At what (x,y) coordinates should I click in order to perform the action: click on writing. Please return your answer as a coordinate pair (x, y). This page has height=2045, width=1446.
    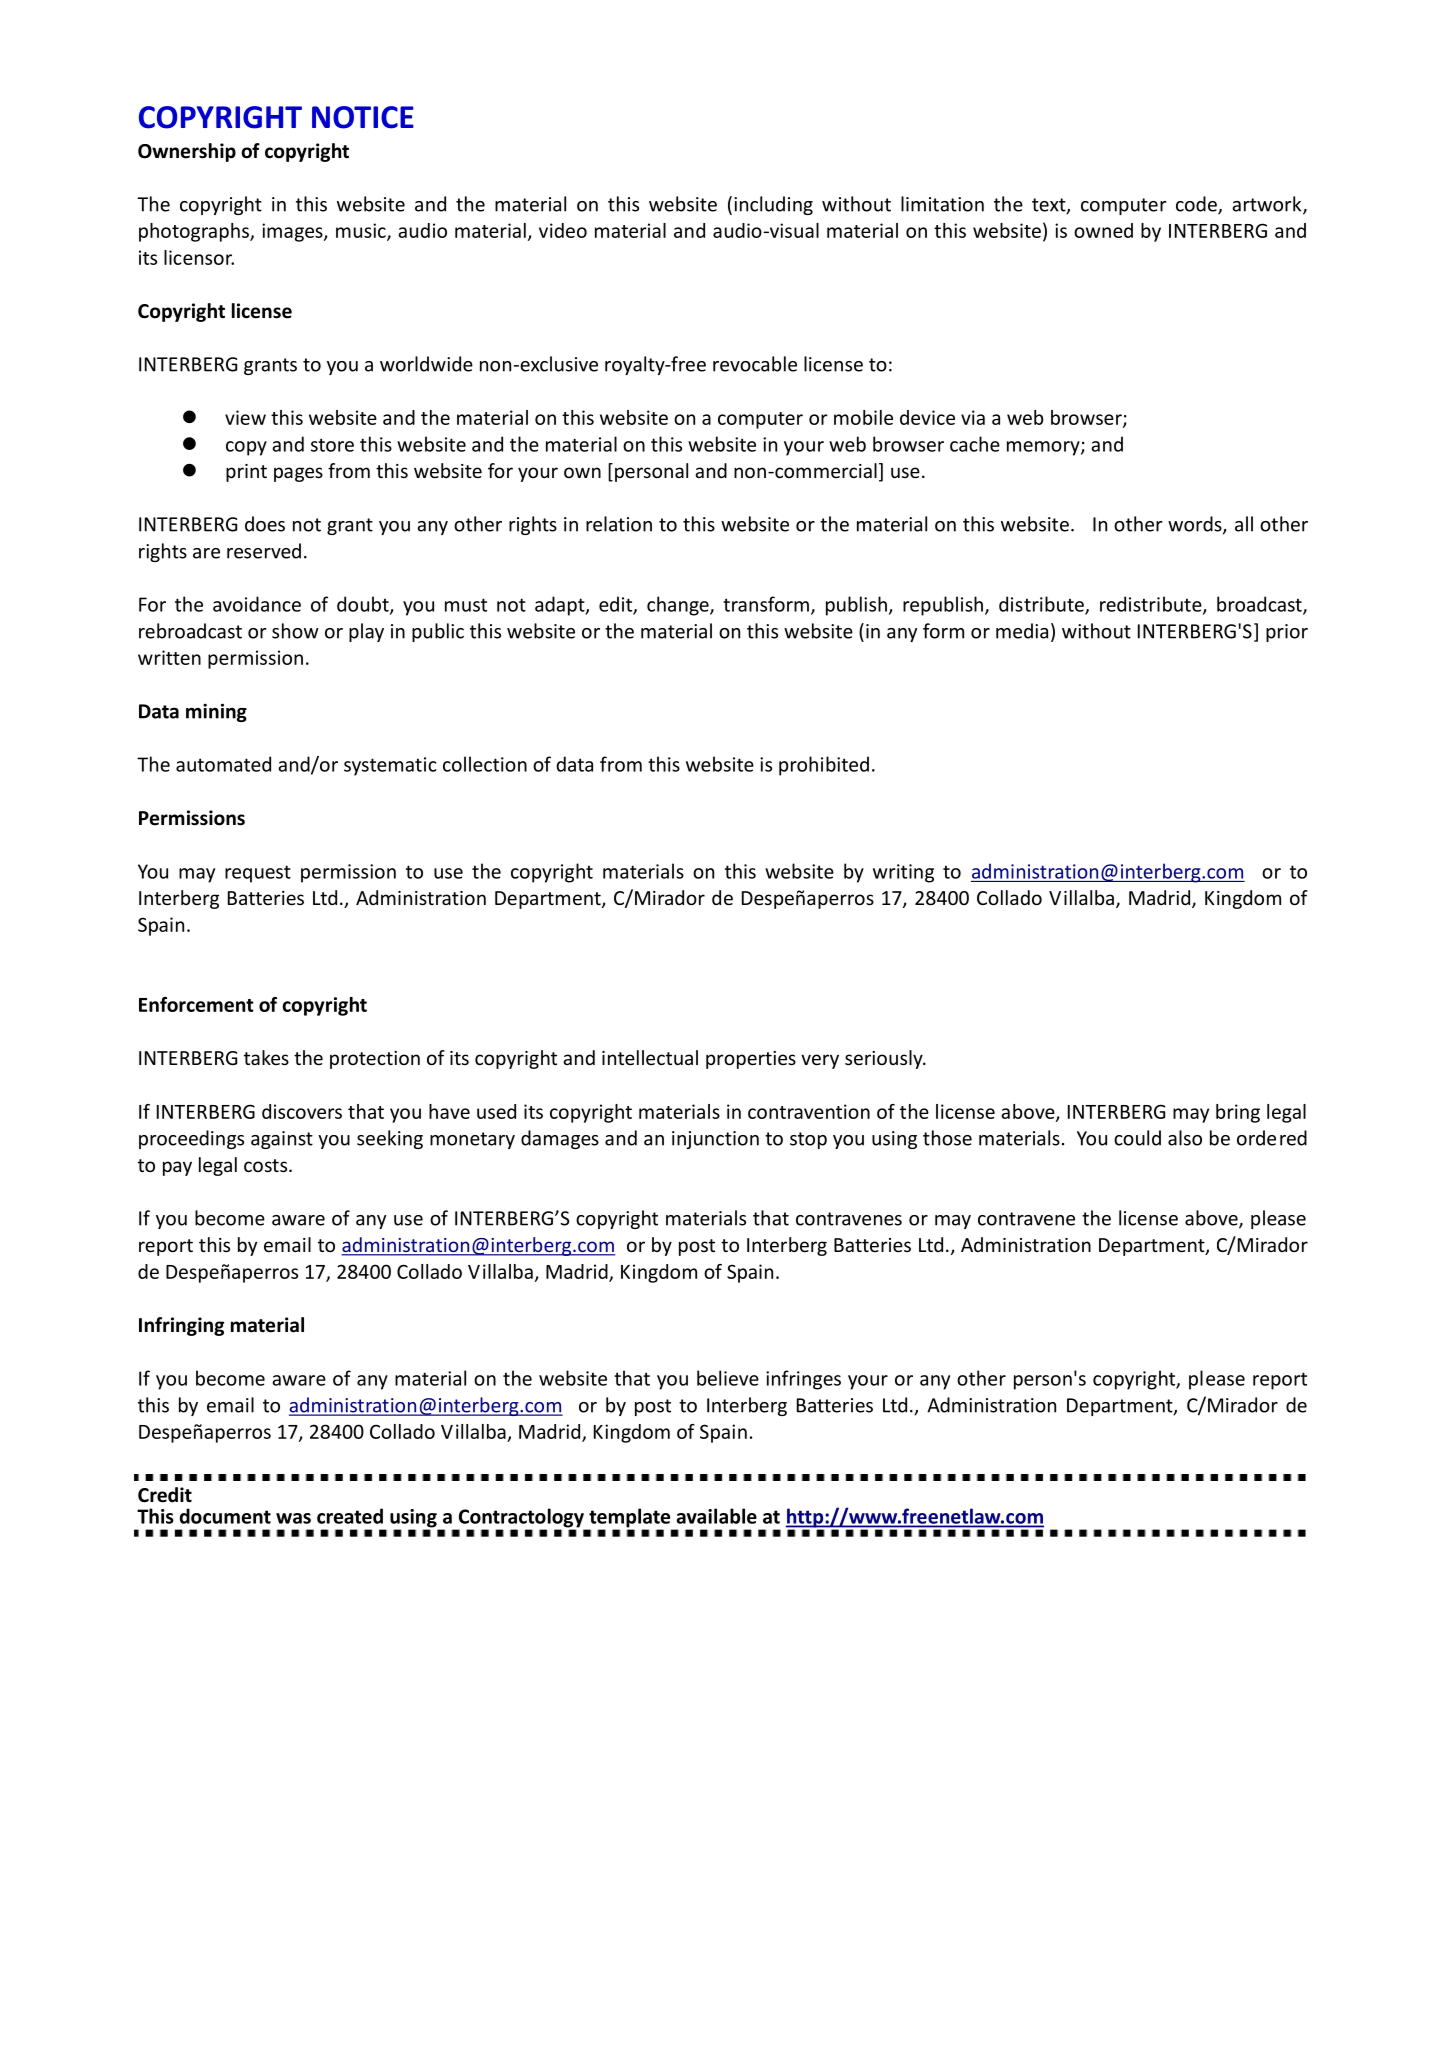
    Looking at the image, I should click on (903, 873).
